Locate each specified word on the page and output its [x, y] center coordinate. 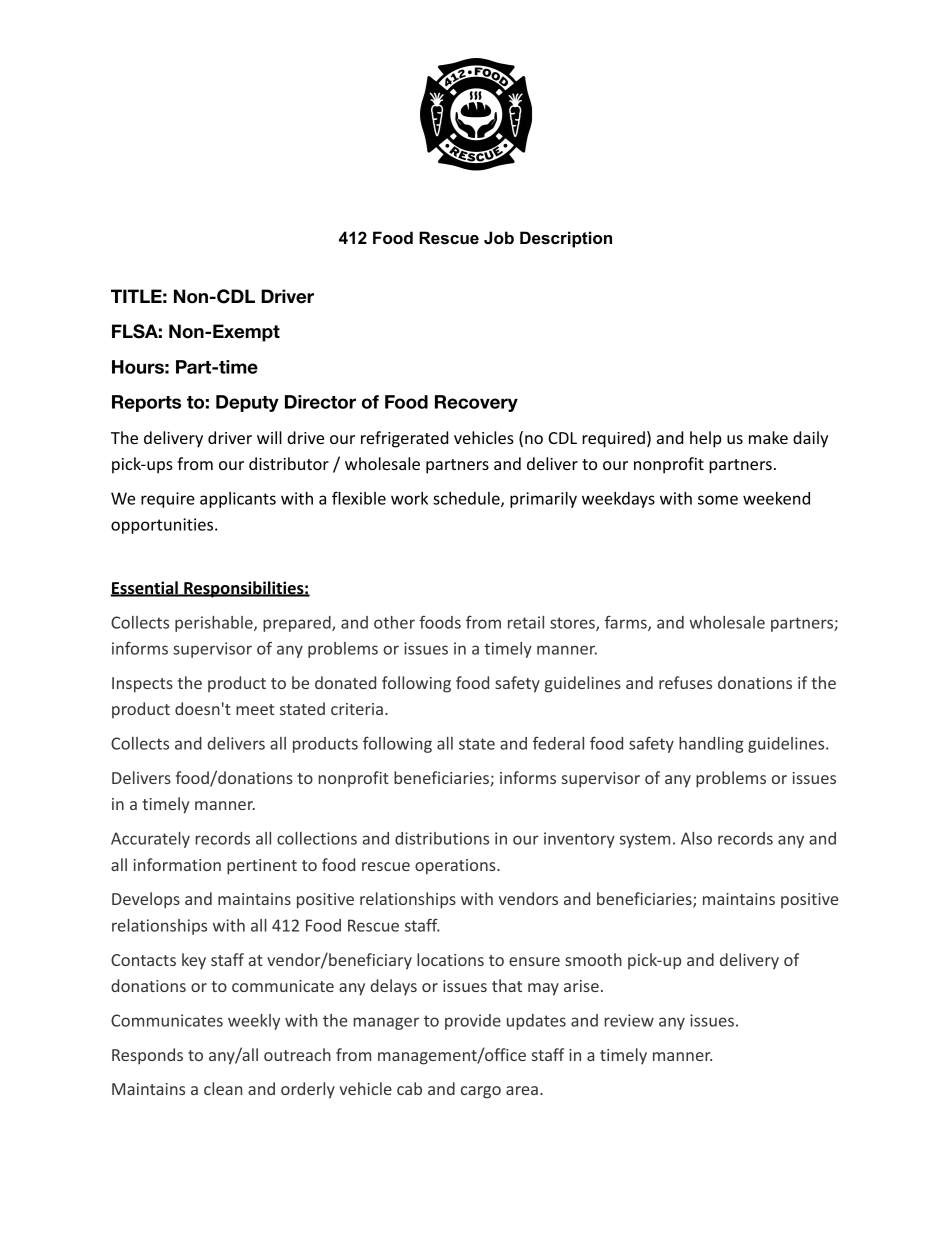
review [629, 1020]
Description [566, 239]
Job [499, 237]
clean [223, 1088]
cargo [481, 1092]
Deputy [247, 403]
